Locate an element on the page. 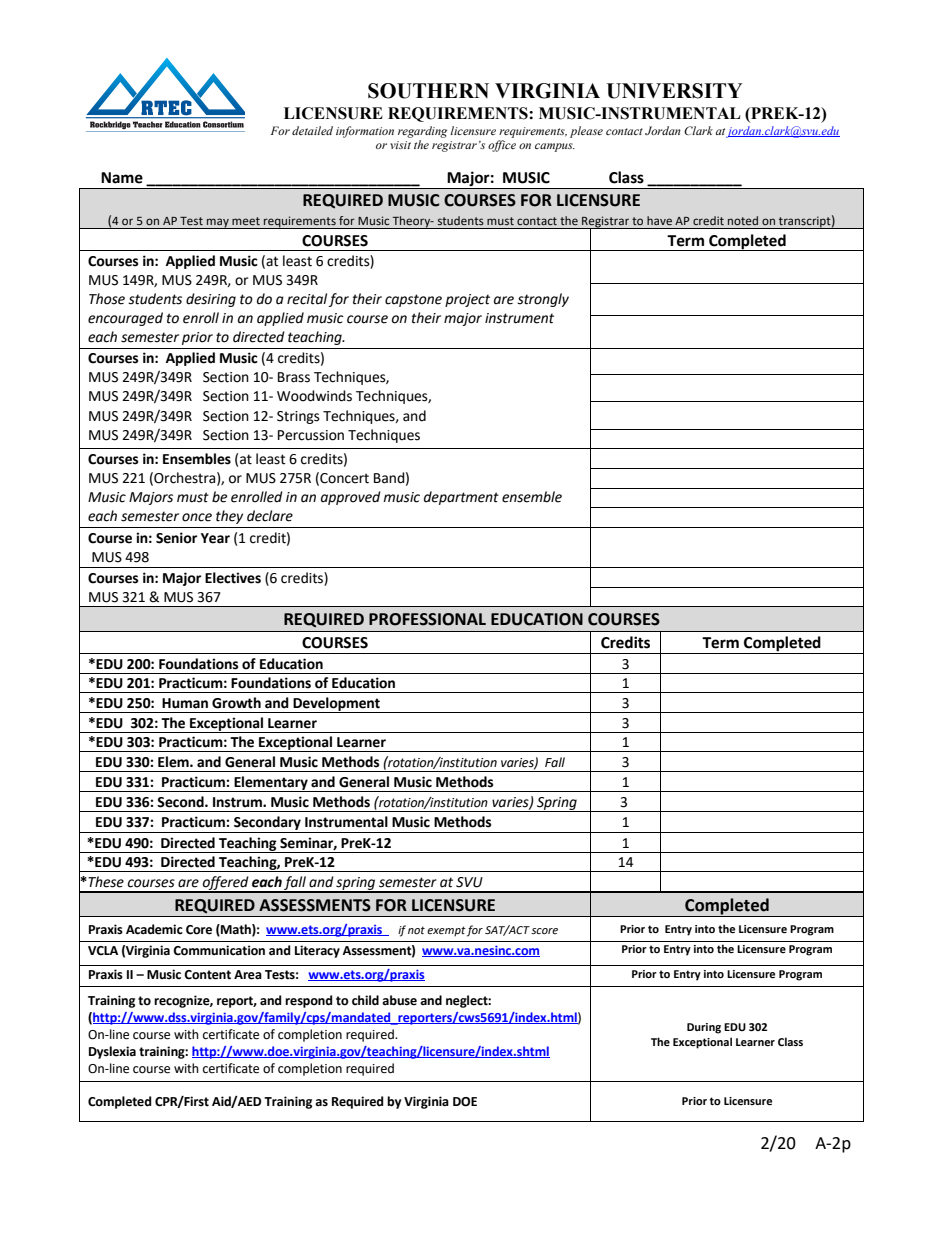  PROFESSIONAL is located at coordinates (427, 619).
